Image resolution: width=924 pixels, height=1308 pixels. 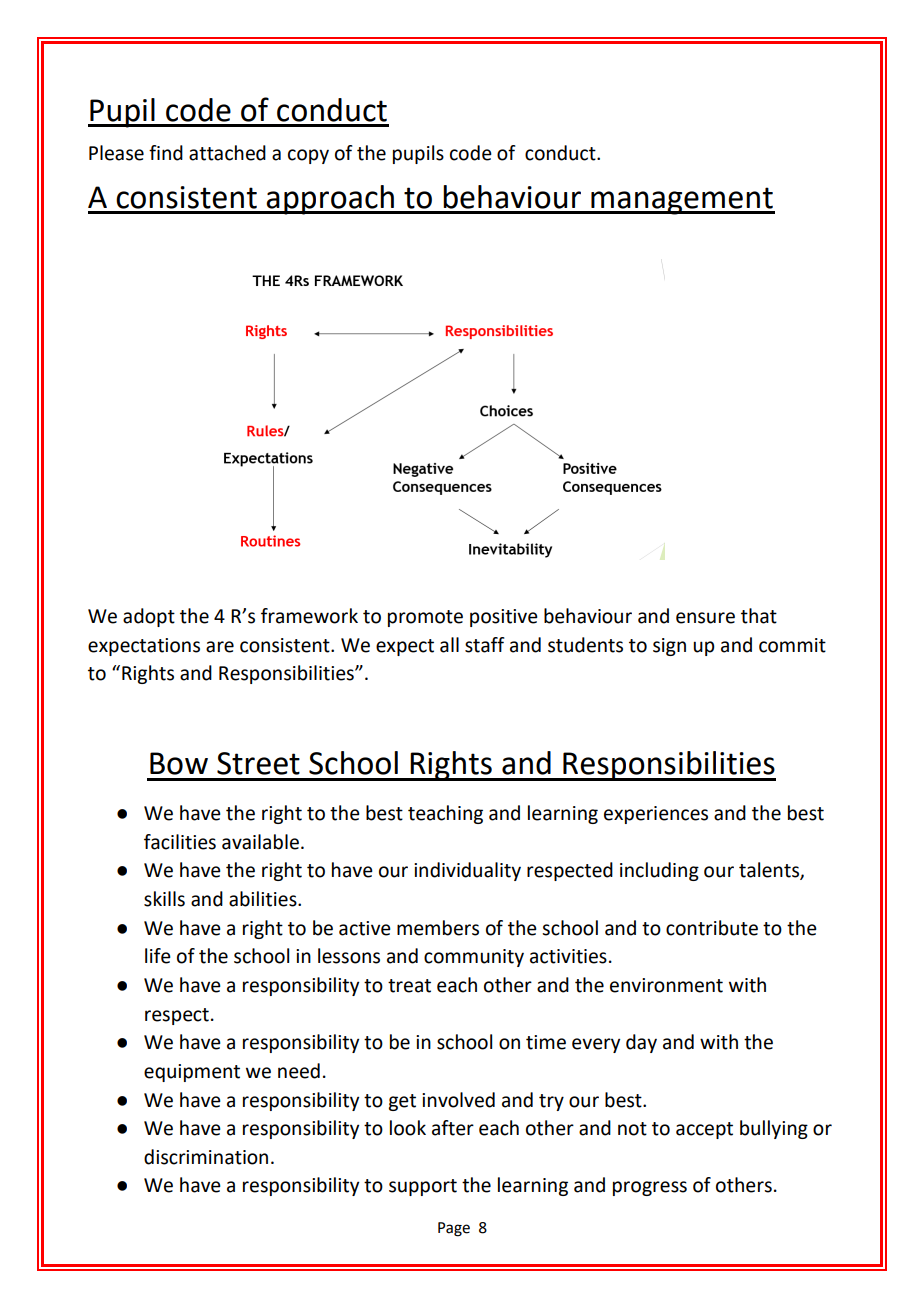 I want to click on promote, so click(x=425, y=618).
